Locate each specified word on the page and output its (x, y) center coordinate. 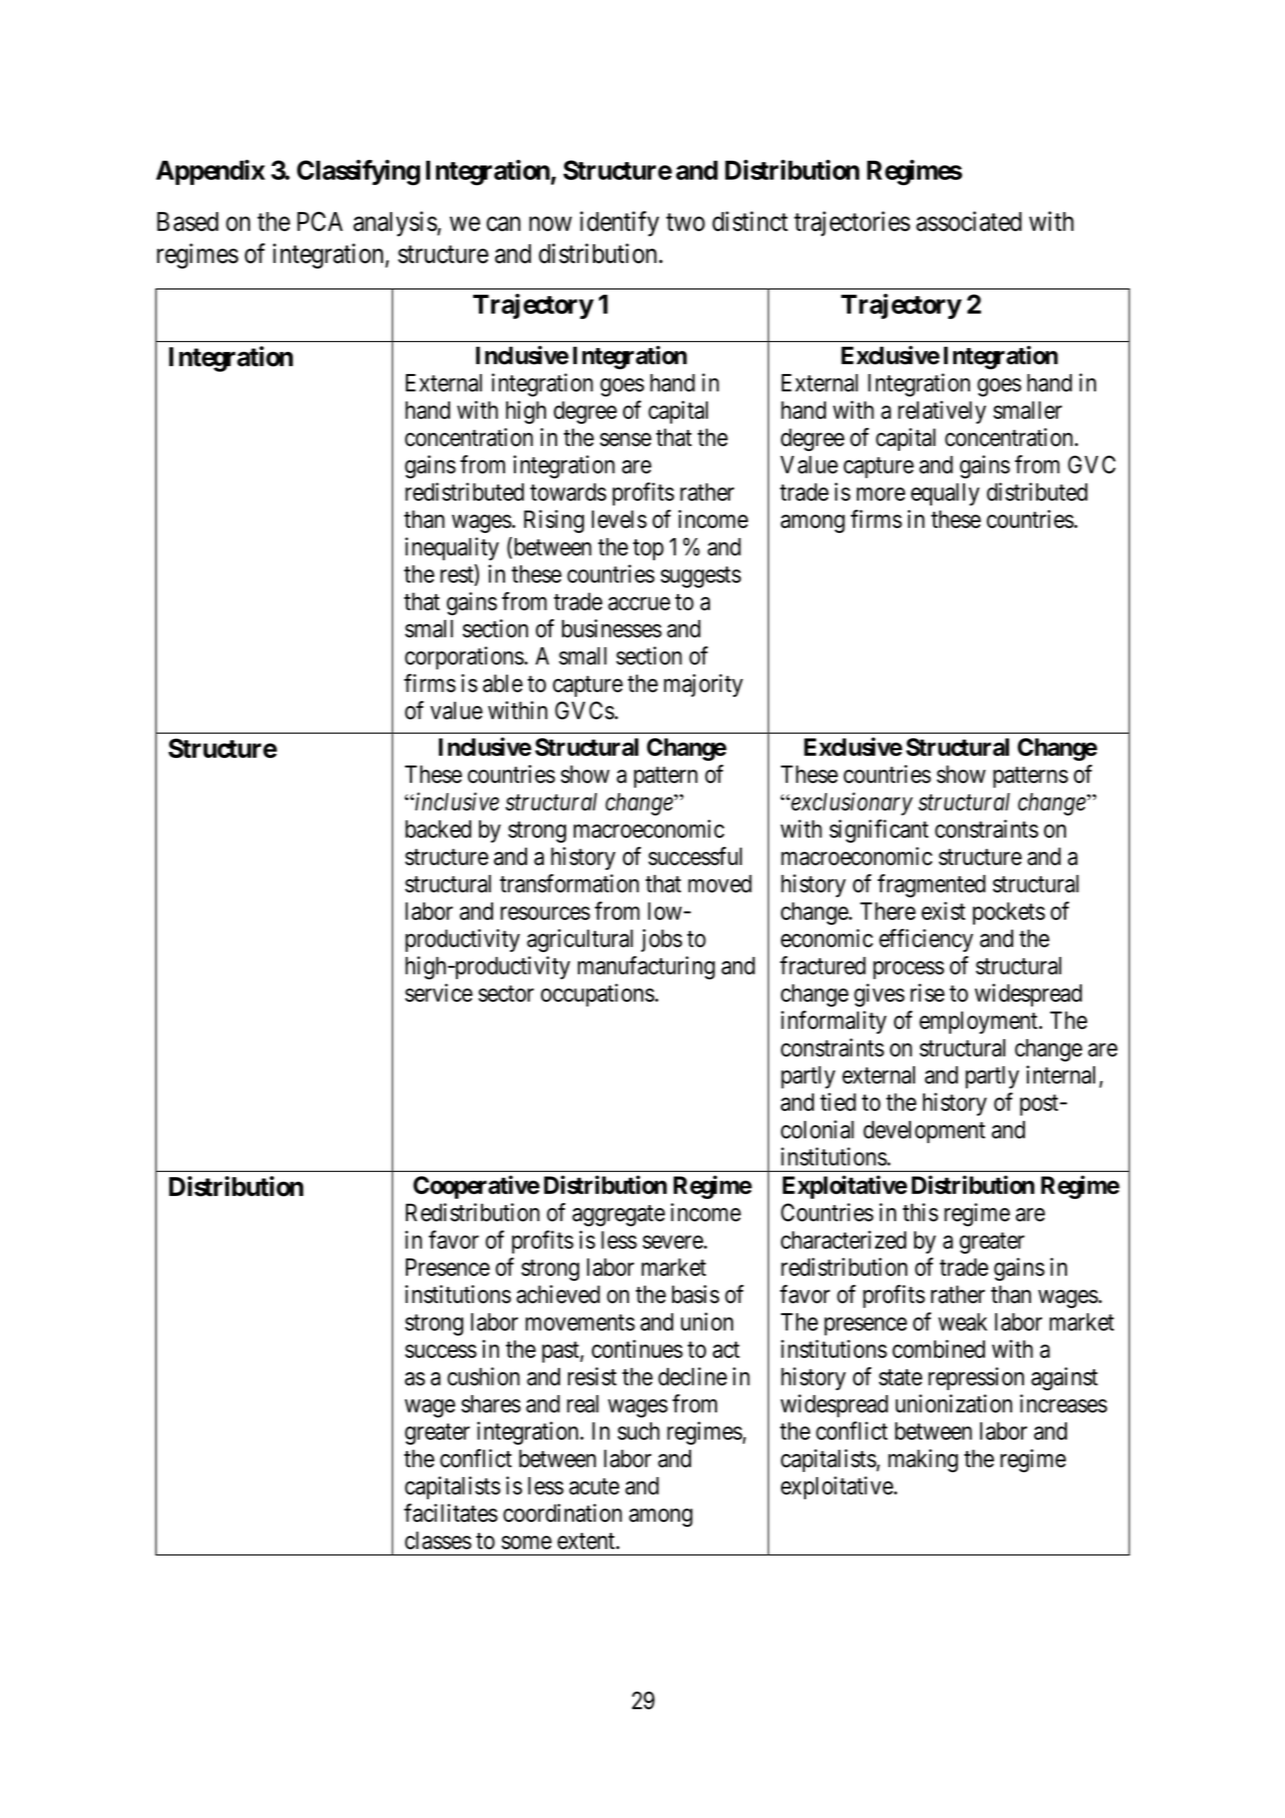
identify (619, 224)
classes (438, 1540)
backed (438, 829)
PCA (320, 221)
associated (969, 221)
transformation (569, 883)
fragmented (931, 886)
